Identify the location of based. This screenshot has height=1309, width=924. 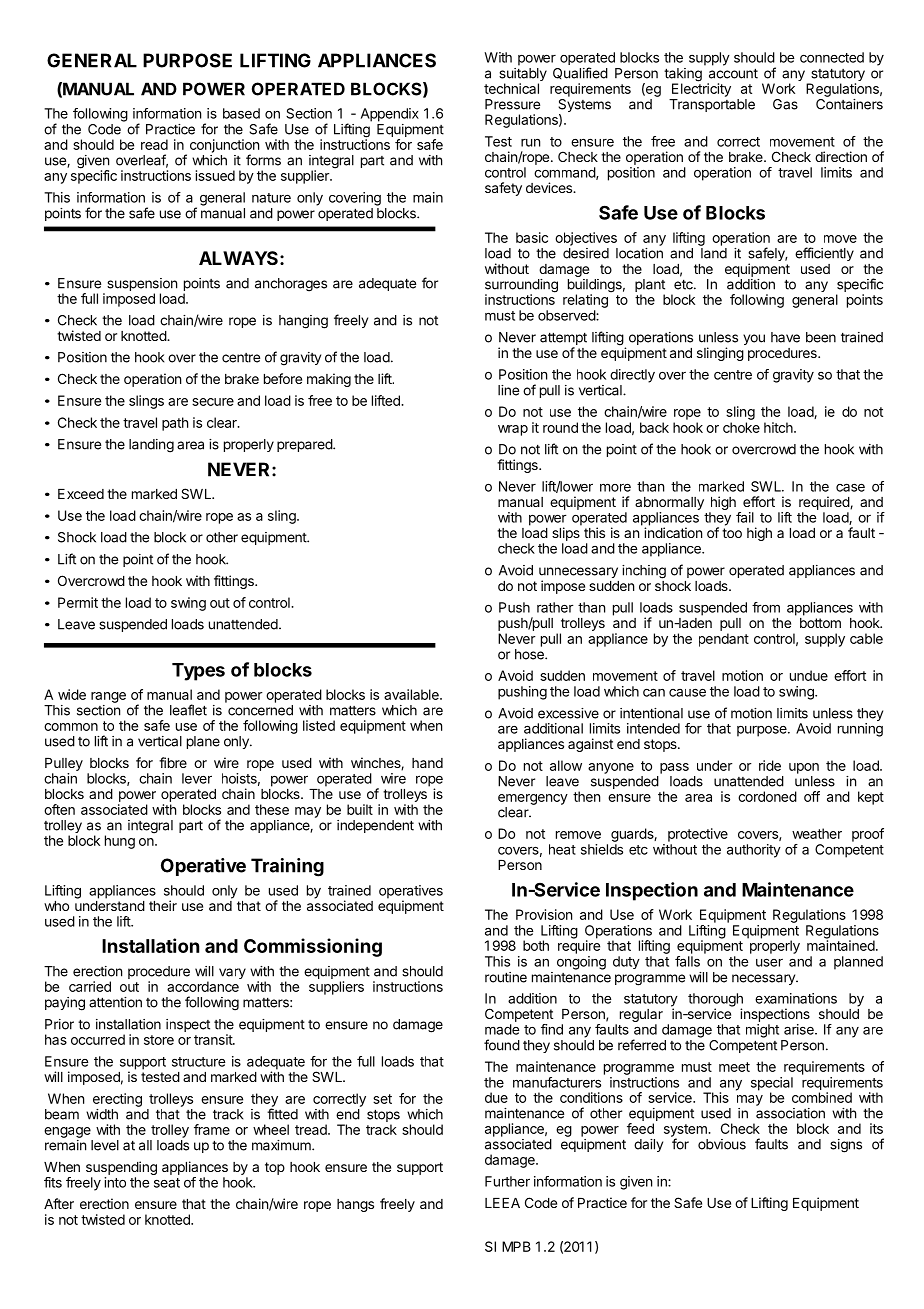
(241, 113).
